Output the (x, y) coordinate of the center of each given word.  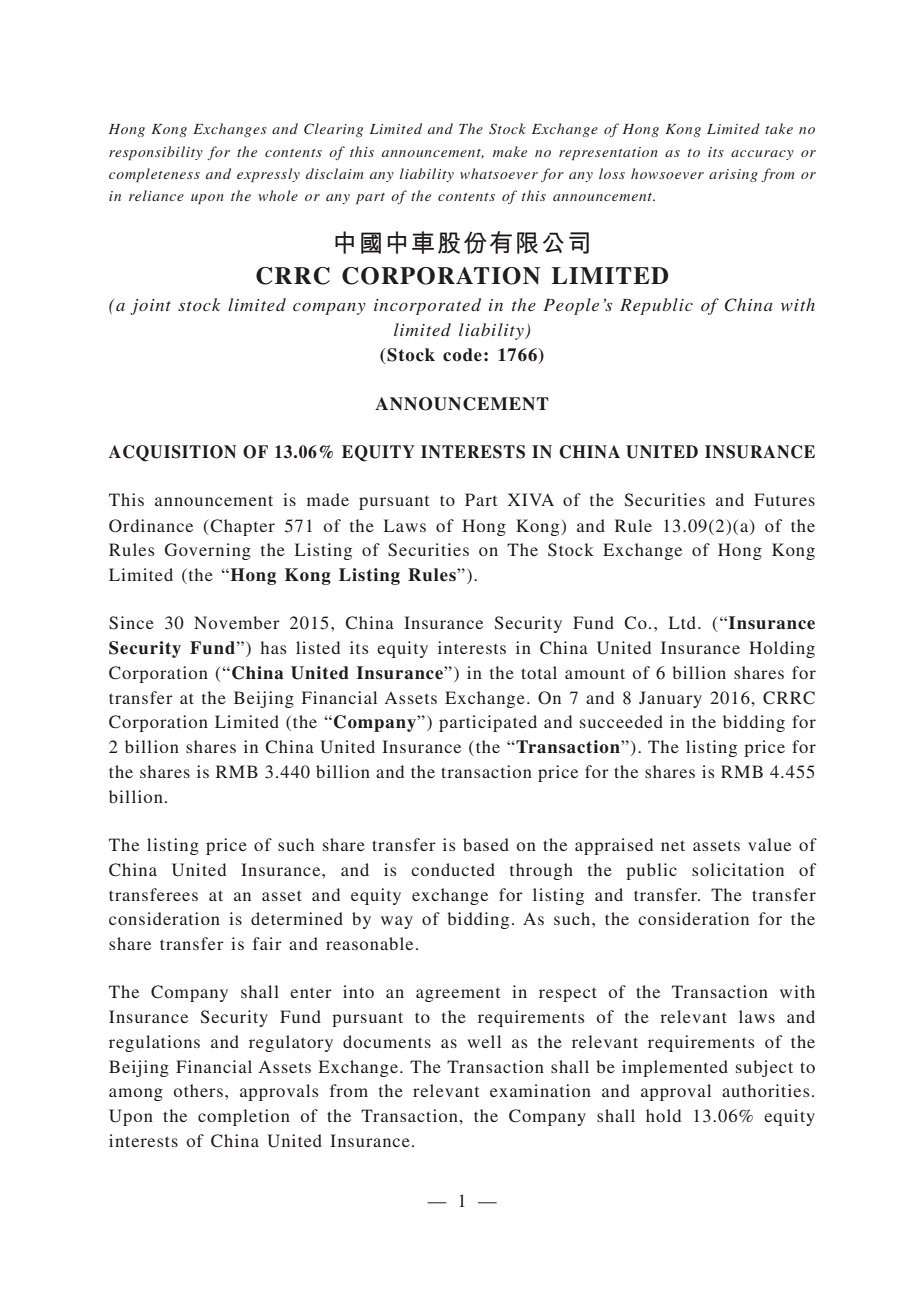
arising (733, 175)
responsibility (156, 153)
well (484, 1041)
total (539, 672)
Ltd (684, 622)
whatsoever (499, 173)
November (237, 622)
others (198, 1090)
